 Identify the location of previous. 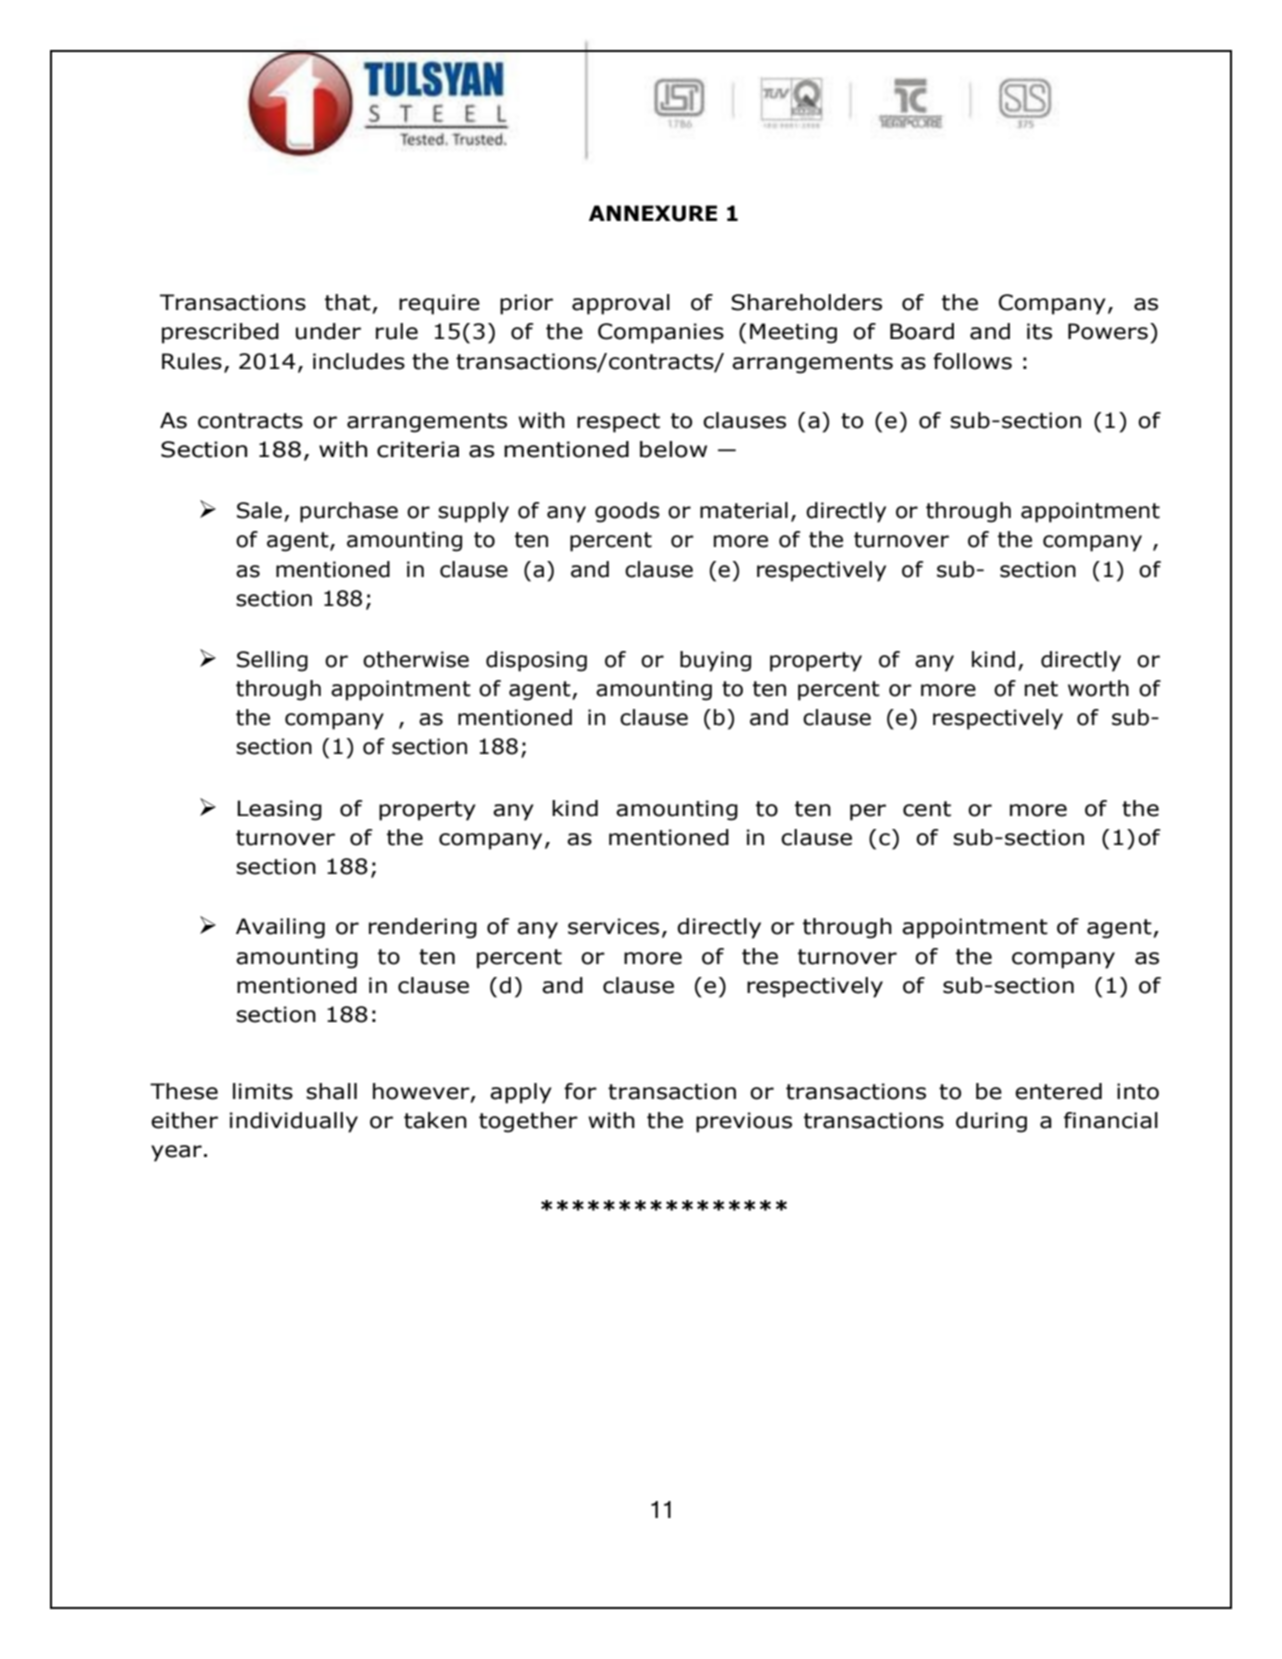
(744, 1122).
